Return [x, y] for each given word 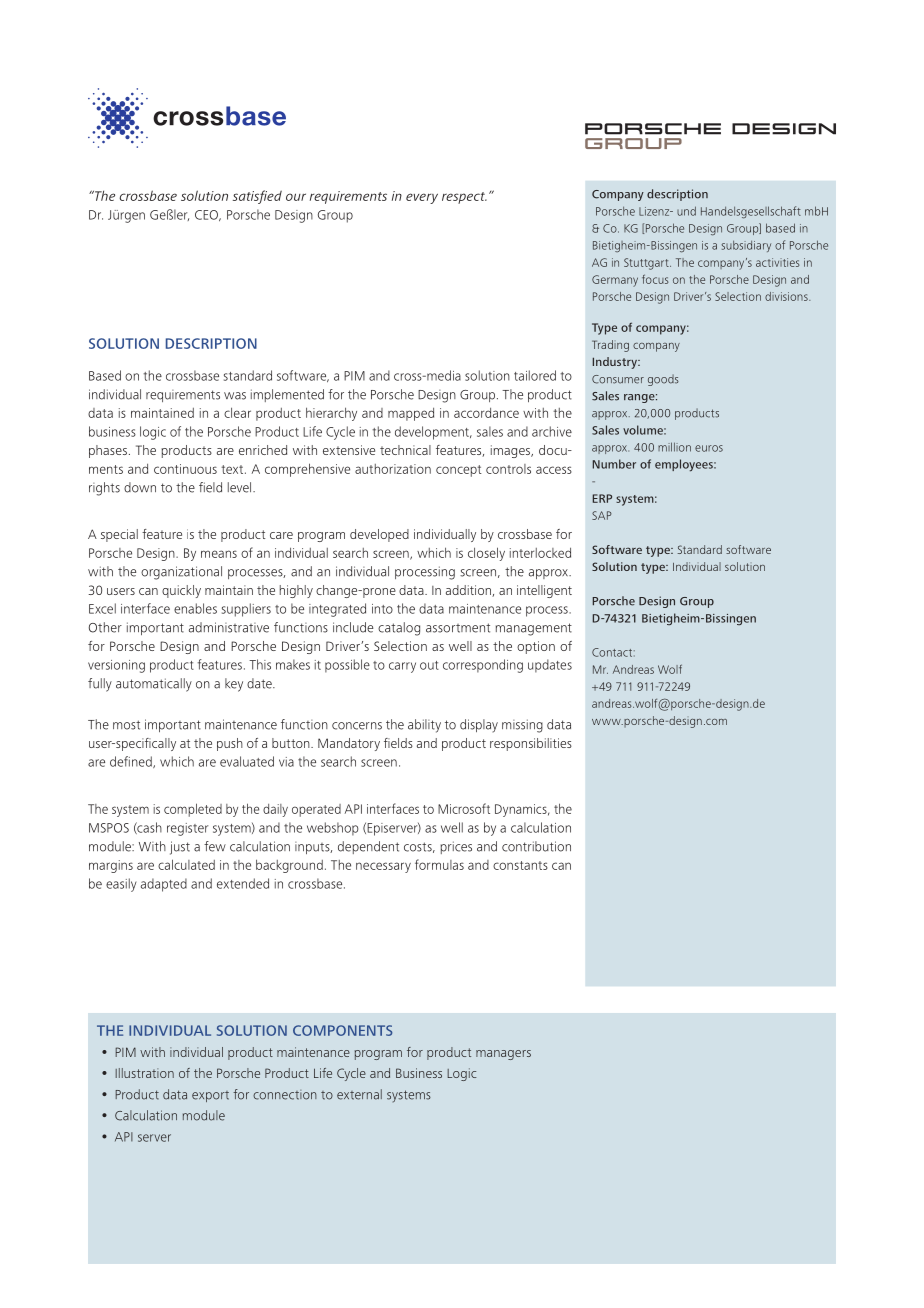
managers [503, 1055]
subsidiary [746, 246]
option [536, 647]
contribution [536, 846]
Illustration [144, 1073]
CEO [207, 215]
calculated [186, 864]
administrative [229, 627]
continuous [185, 469]
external [359, 1094]
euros [709, 448]
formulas [439, 864]
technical [405, 450]
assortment [458, 628]
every [422, 198]
